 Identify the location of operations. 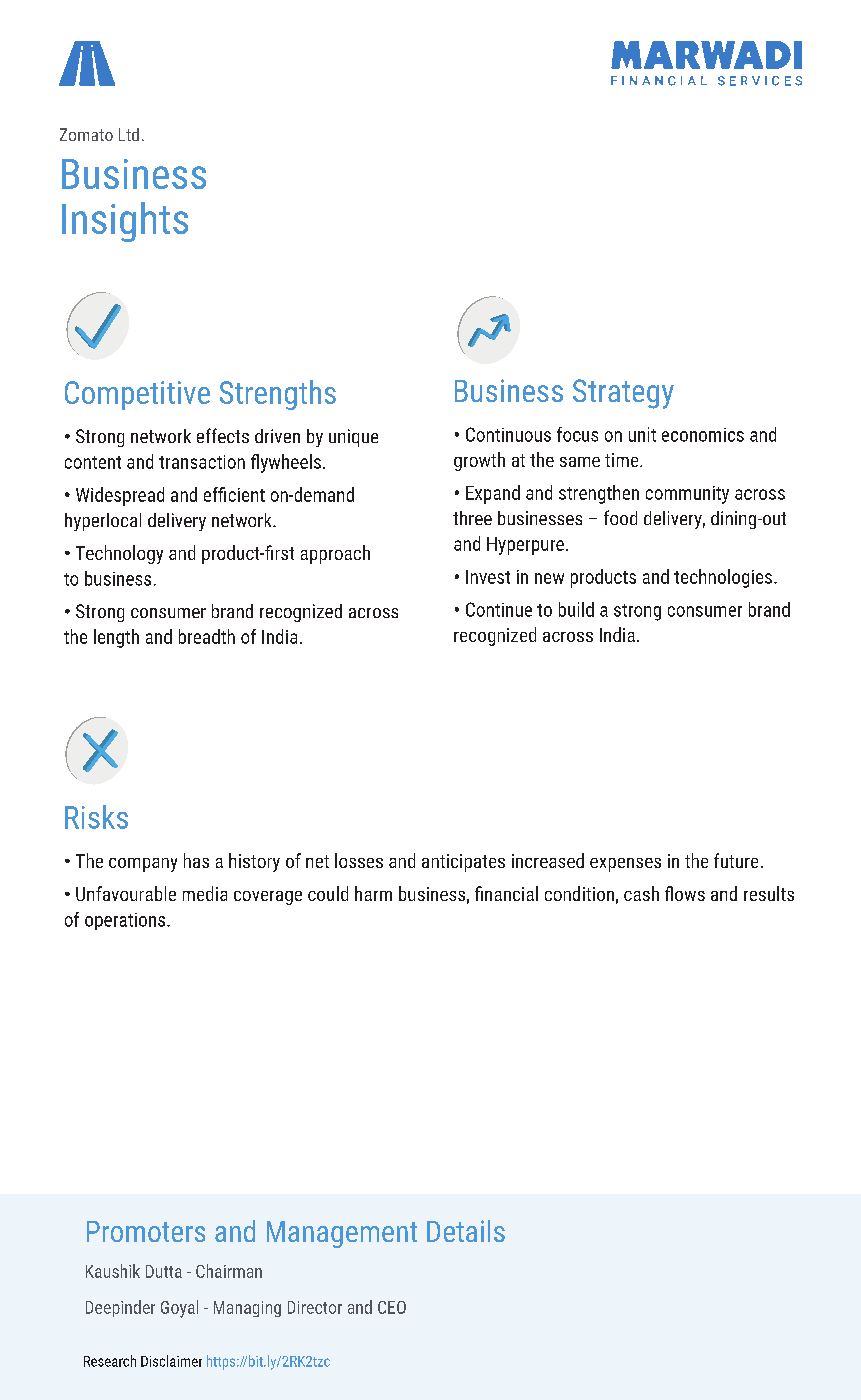
(126, 921).
